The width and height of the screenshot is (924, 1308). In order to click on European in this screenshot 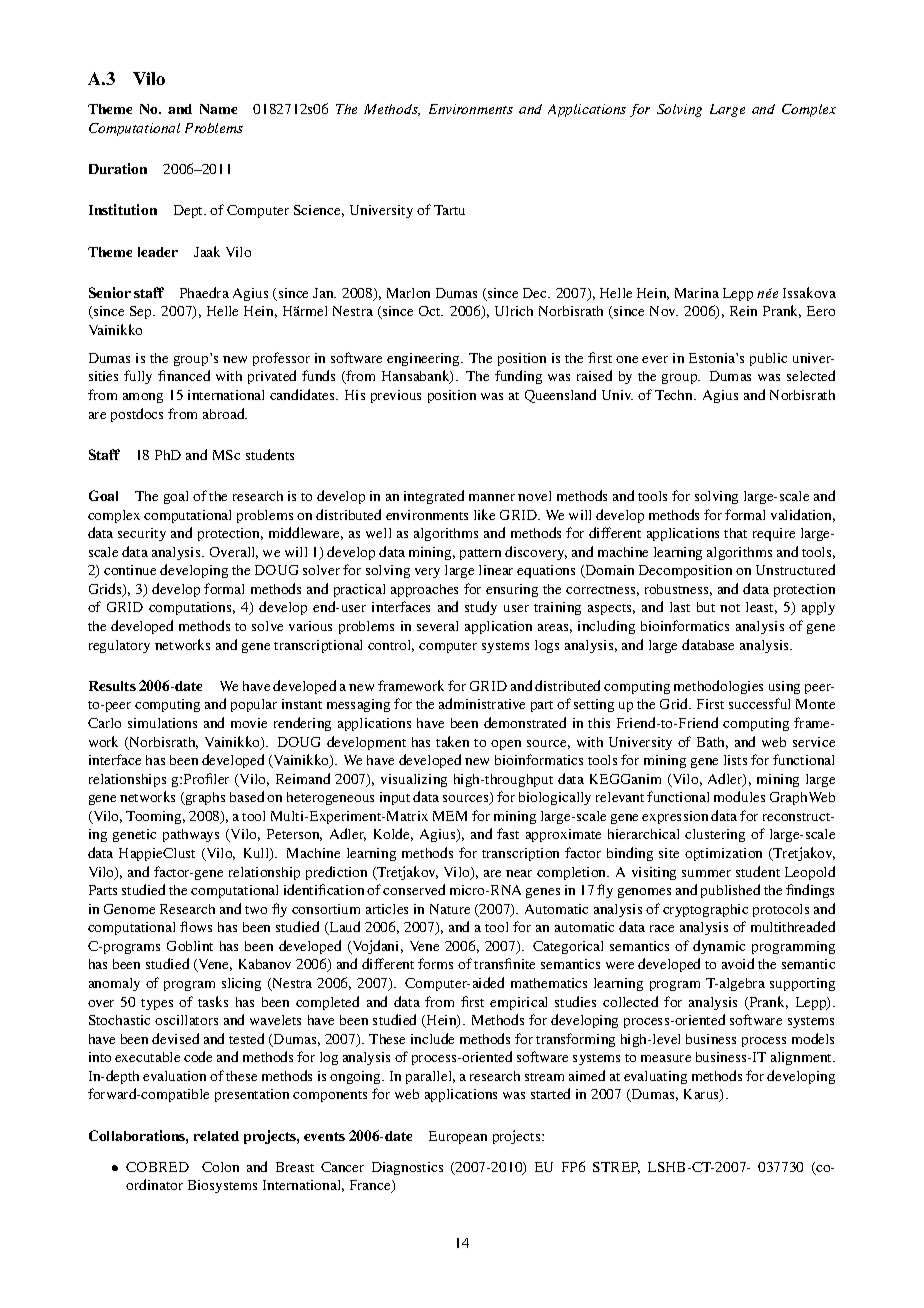, I will do `click(458, 1137)`.
